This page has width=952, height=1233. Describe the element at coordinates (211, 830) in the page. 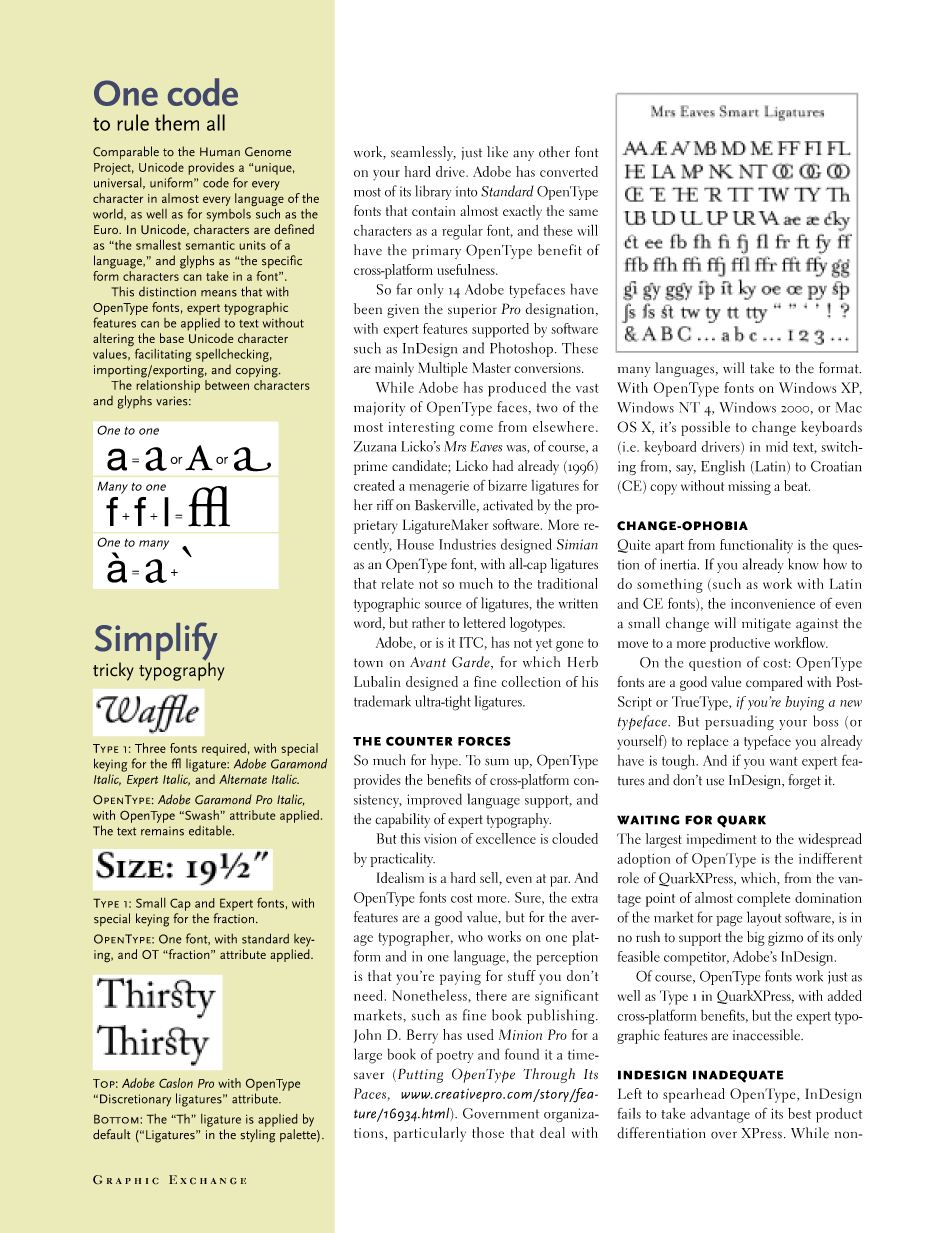

I see `editable` at that location.
